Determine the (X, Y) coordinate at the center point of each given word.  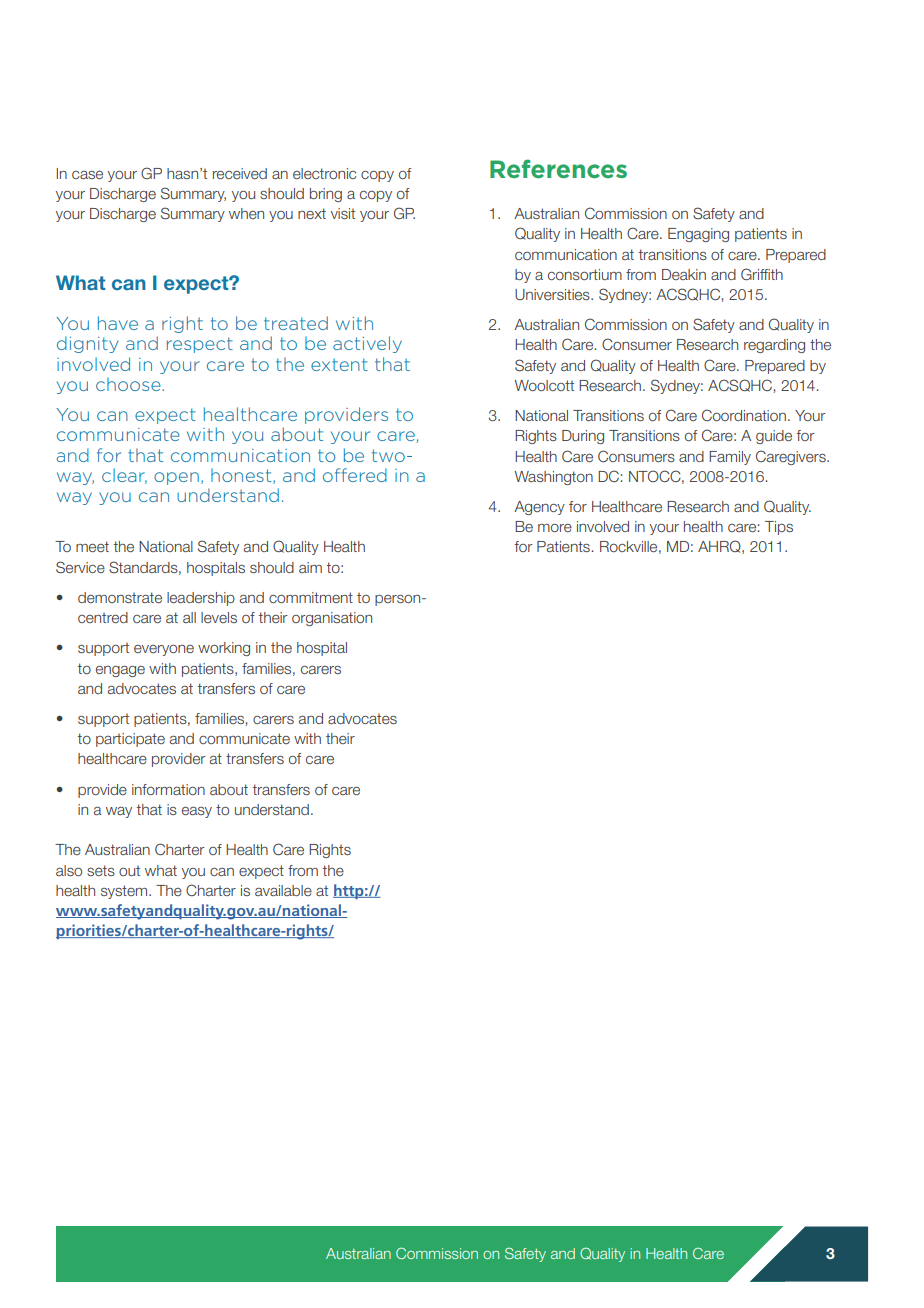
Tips (779, 528)
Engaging (698, 235)
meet (92, 546)
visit (343, 213)
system (125, 892)
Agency (539, 508)
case (87, 175)
